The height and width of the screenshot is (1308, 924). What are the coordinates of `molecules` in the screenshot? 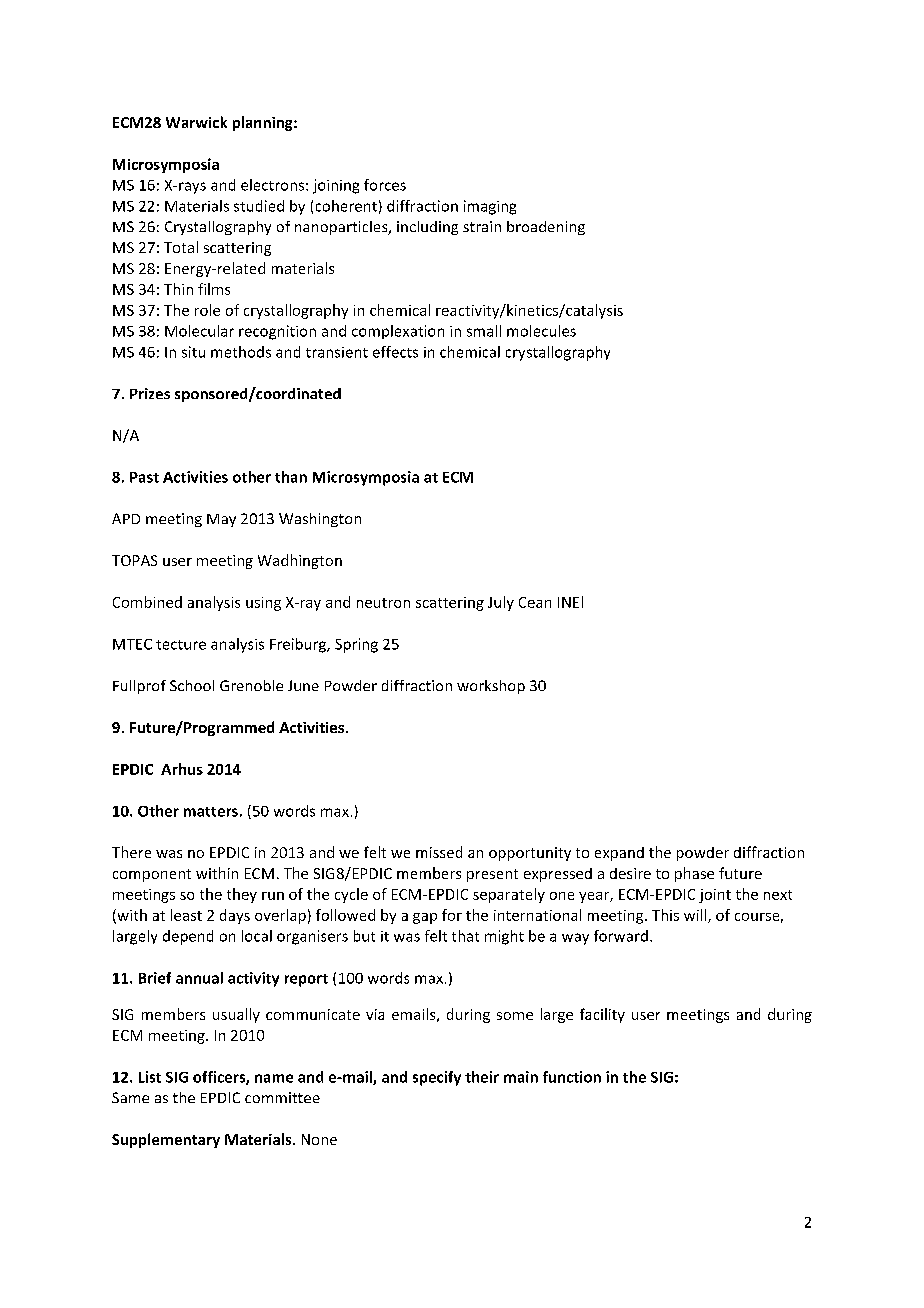 It's located at (541, 331).
